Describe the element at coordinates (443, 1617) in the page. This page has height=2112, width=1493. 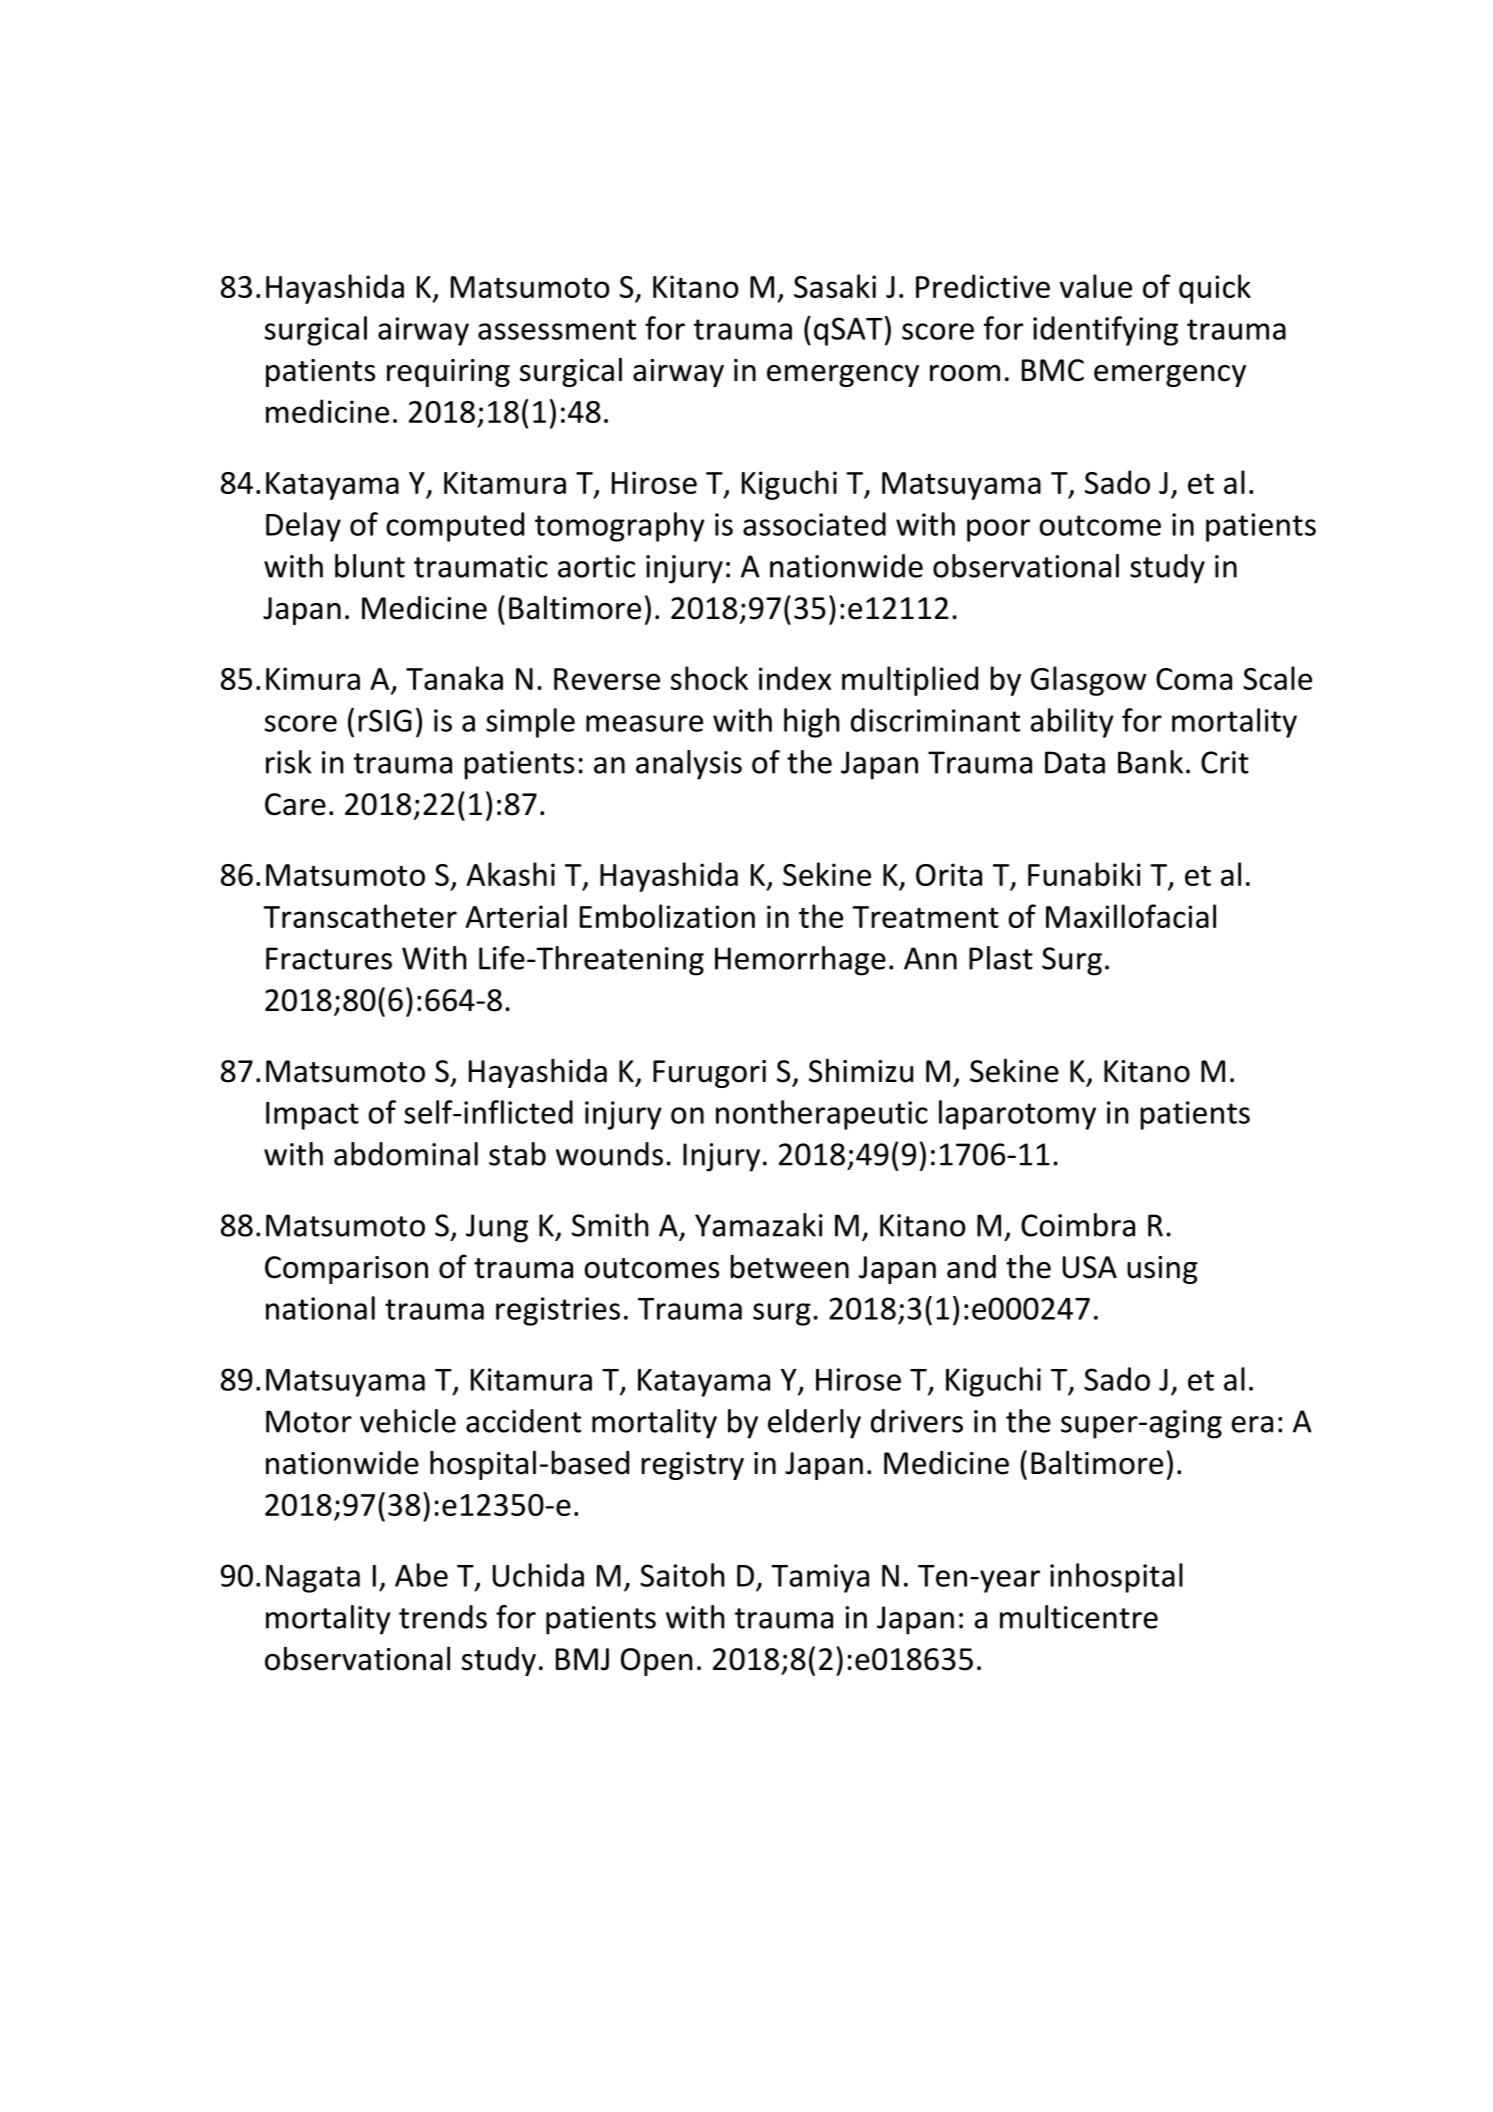
I see `trends` at that location.
